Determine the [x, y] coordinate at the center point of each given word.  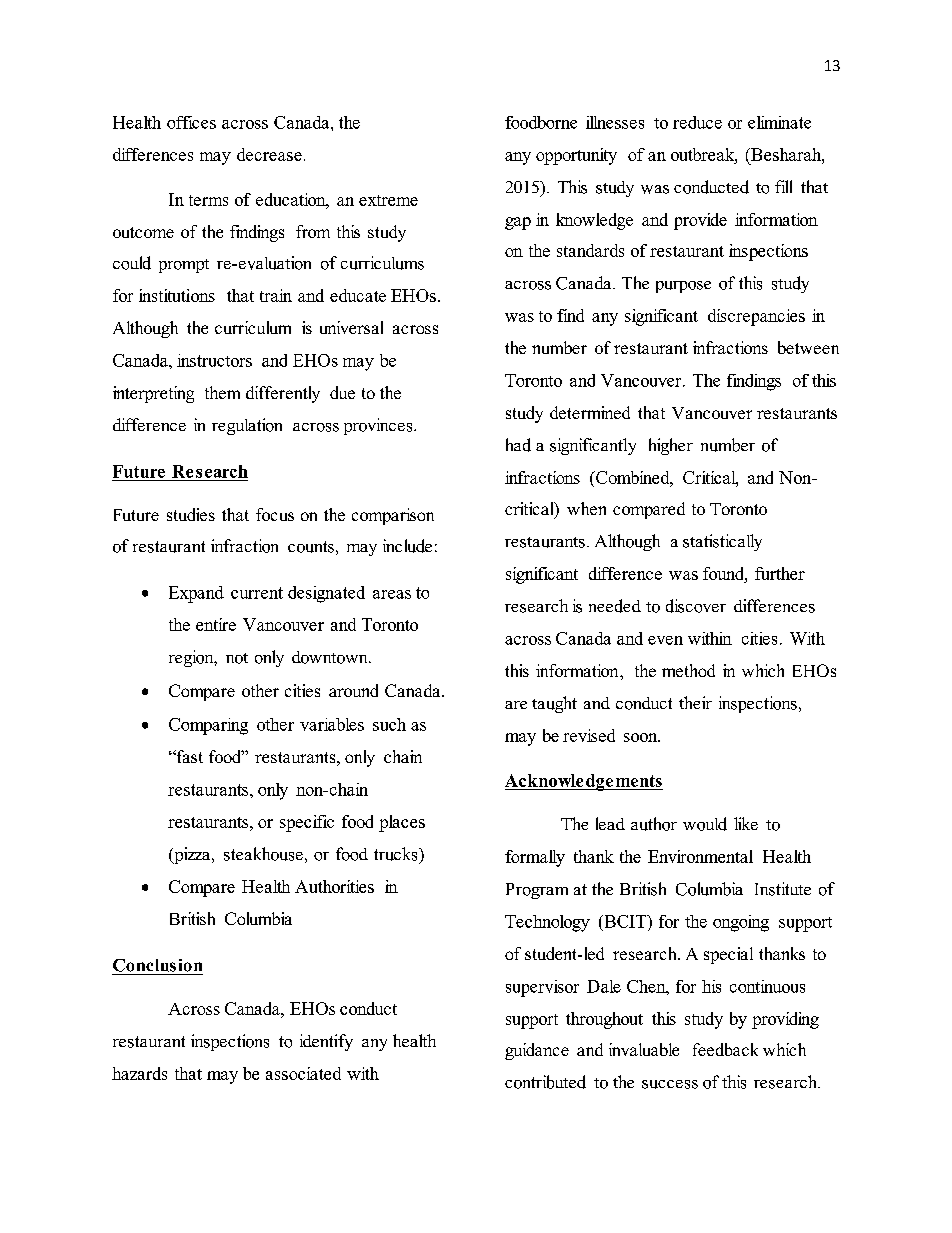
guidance [537, 1051]
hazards [139, 1073]
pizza [192, 855]
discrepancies [756, 317]
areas [392, 594]
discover [696, 606]
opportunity [576, 156]
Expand [196, 594]
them [222, 392]
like [746, 823]
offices [191, 122]
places [402, 823]
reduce [697, 122]
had [518, 445]
